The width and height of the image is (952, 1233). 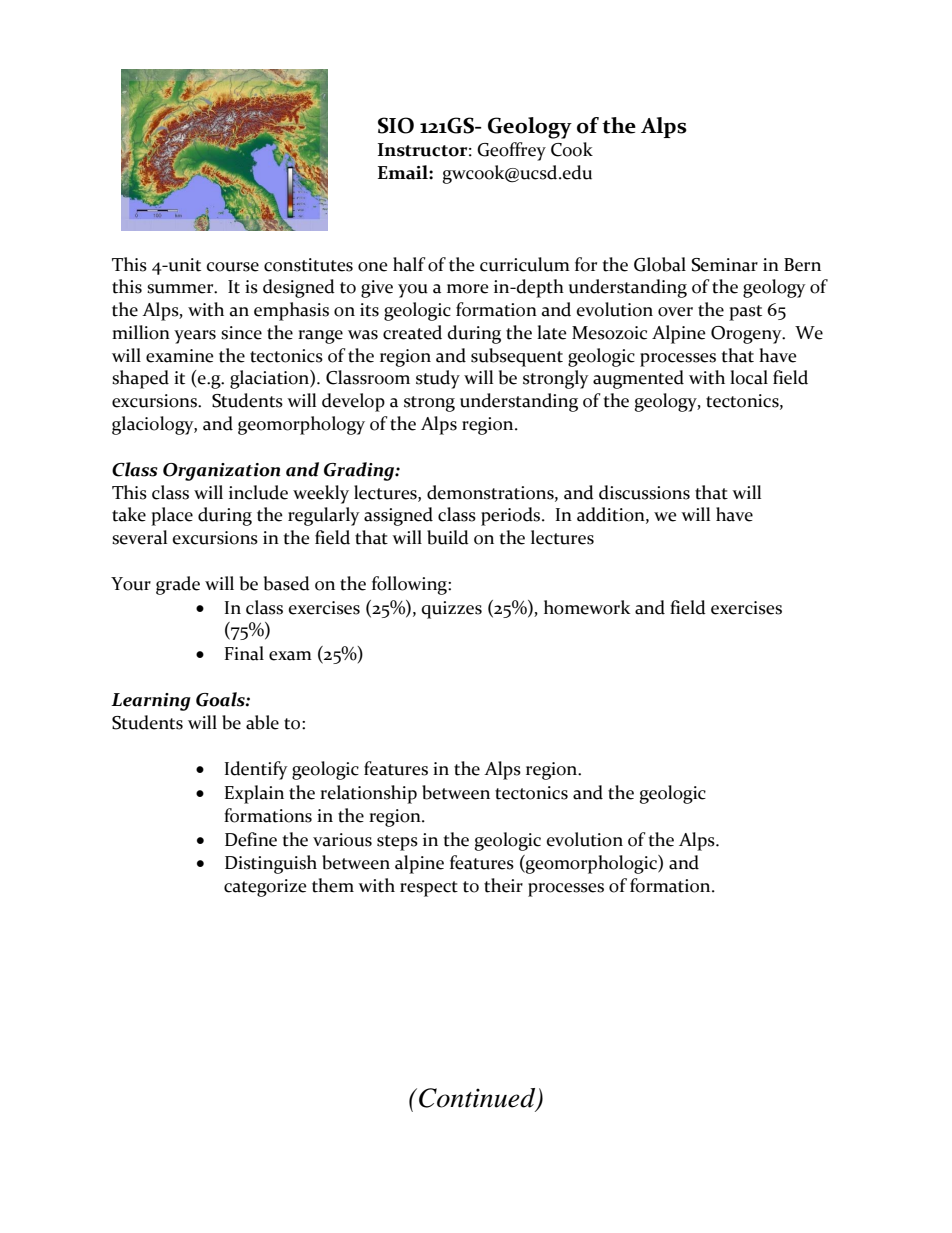 I want to click on categorize, so click(x=265, y=888).
